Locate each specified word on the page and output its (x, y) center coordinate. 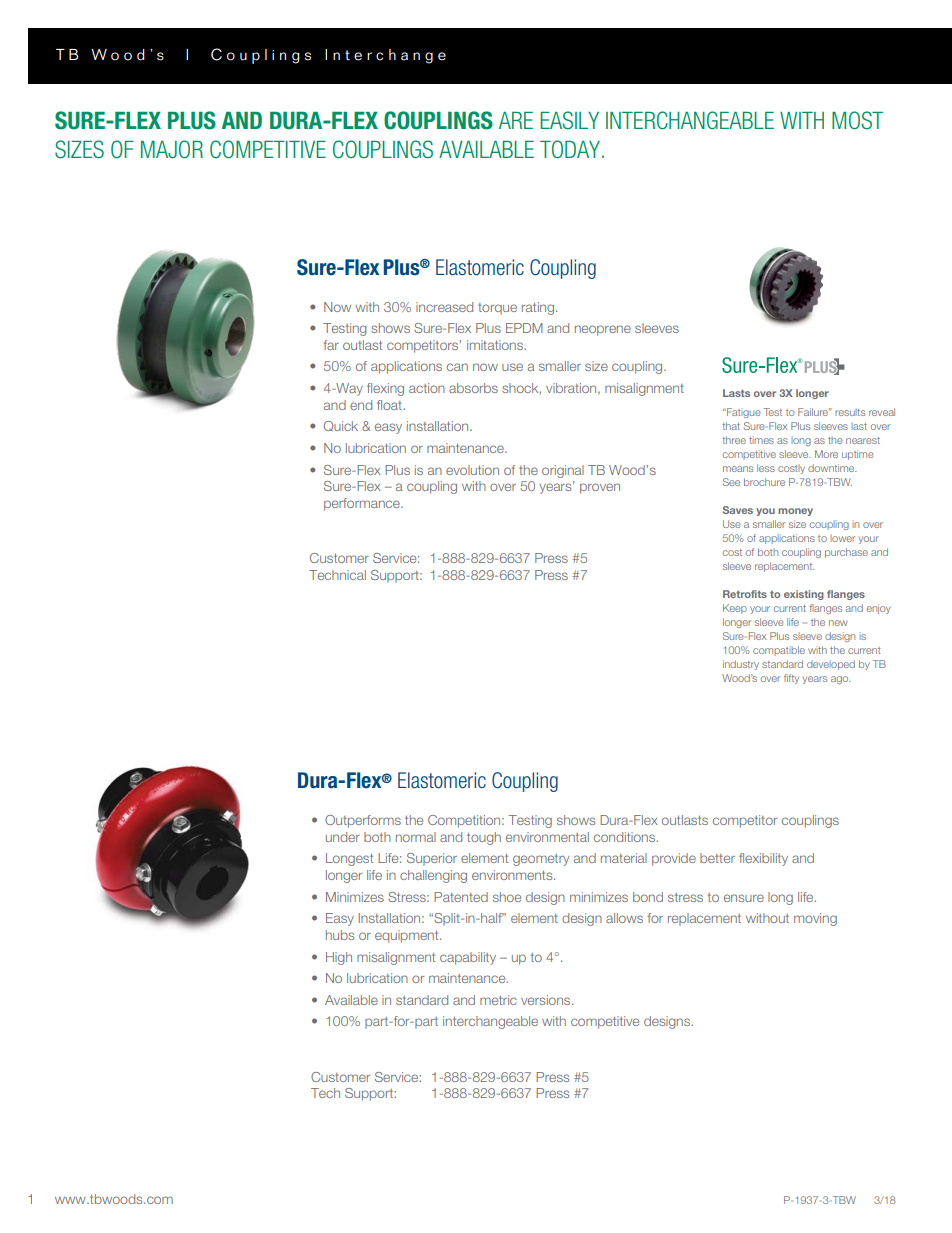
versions (547, 1000)
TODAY (571, 149)
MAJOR (172, 149)
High (339, 958)
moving (815, 919)
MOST (857, 120)
